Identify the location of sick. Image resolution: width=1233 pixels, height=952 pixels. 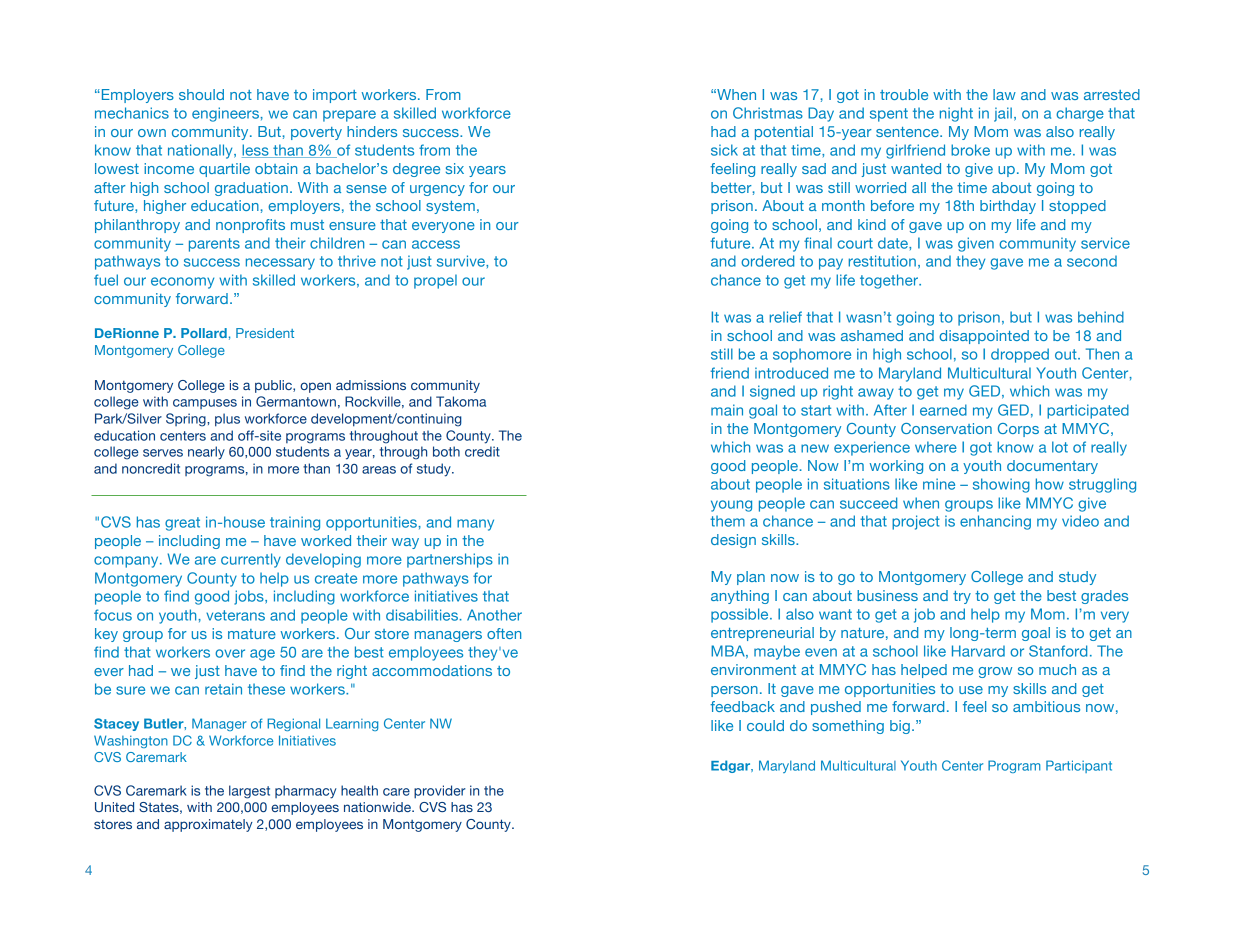
(724, 150).
